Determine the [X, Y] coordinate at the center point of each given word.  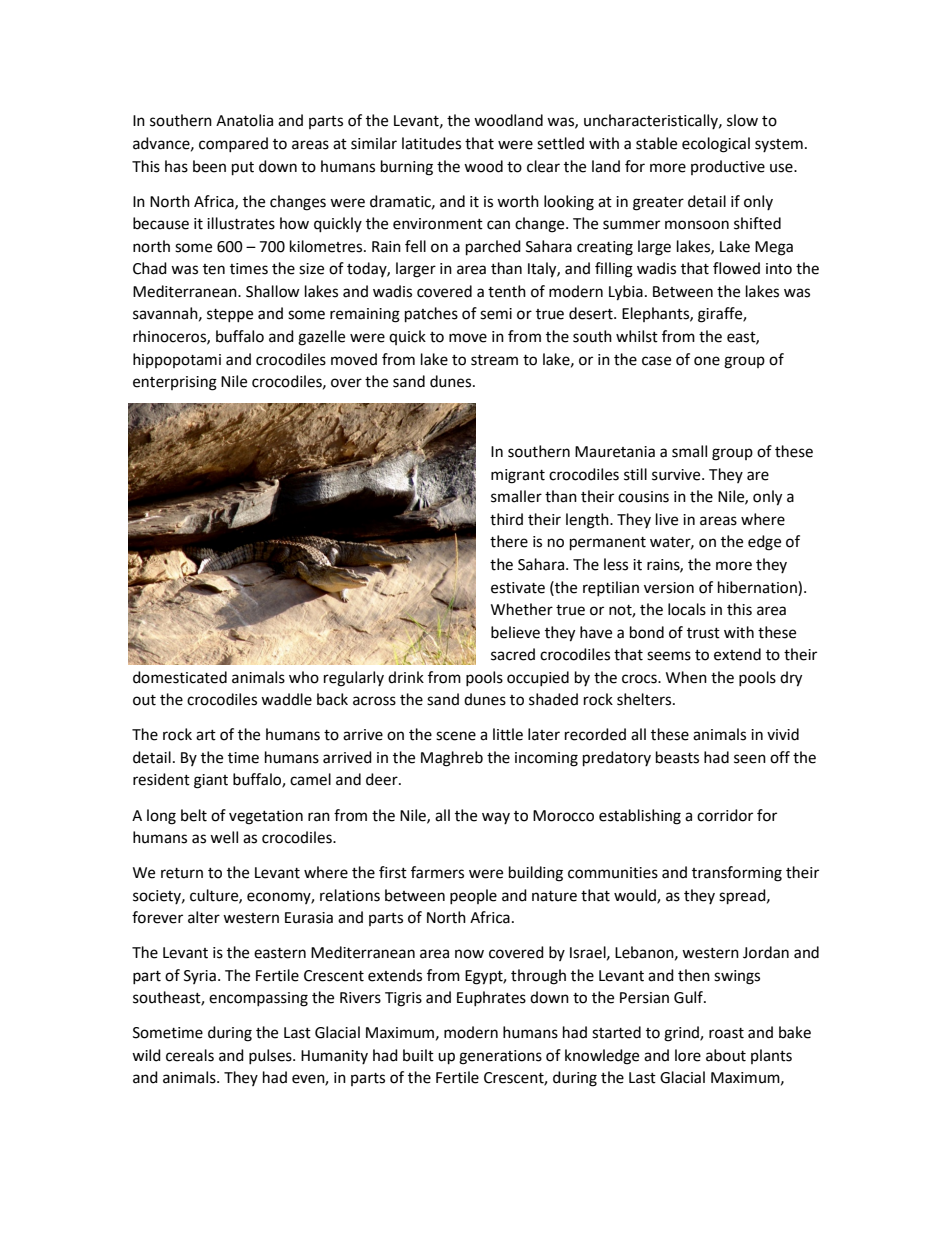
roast [726, 1033]
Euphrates [491, 998]
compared [233, 144]
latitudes [431, 143]
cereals [190, 1055]
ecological [716, 145]
